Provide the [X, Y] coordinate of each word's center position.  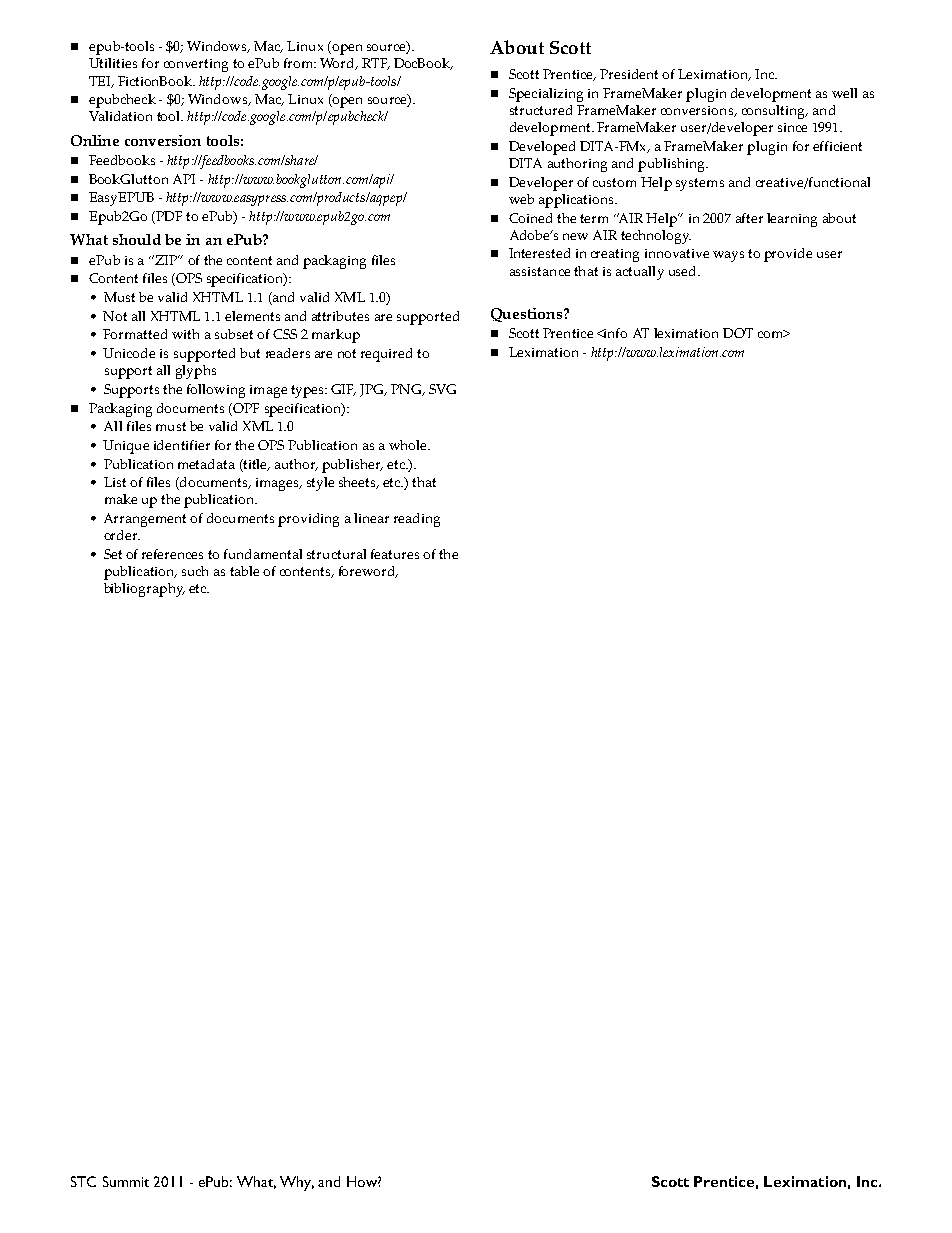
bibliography [144, 590]
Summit [126, 1181]
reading [417, 520]
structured [541, 110]
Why [297, 1183]
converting [196, 65]
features [395, 554]
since [792, 127]
